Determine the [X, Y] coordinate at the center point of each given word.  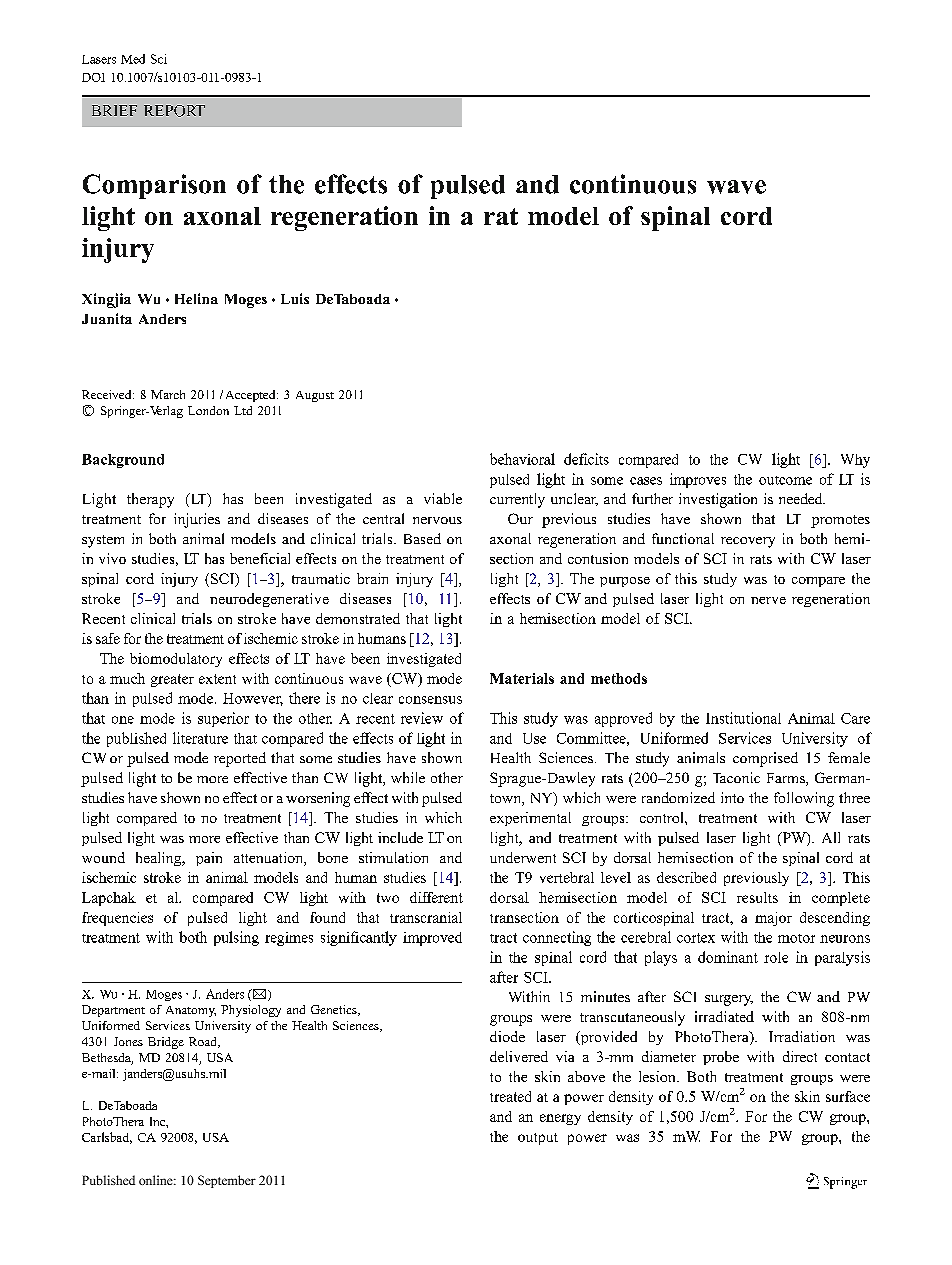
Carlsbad [107, 1138]
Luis [295, 298]
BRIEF [114, 110]
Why [855, 461]
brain [372, 578]
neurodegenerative [269, 600]
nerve [768, 600]
